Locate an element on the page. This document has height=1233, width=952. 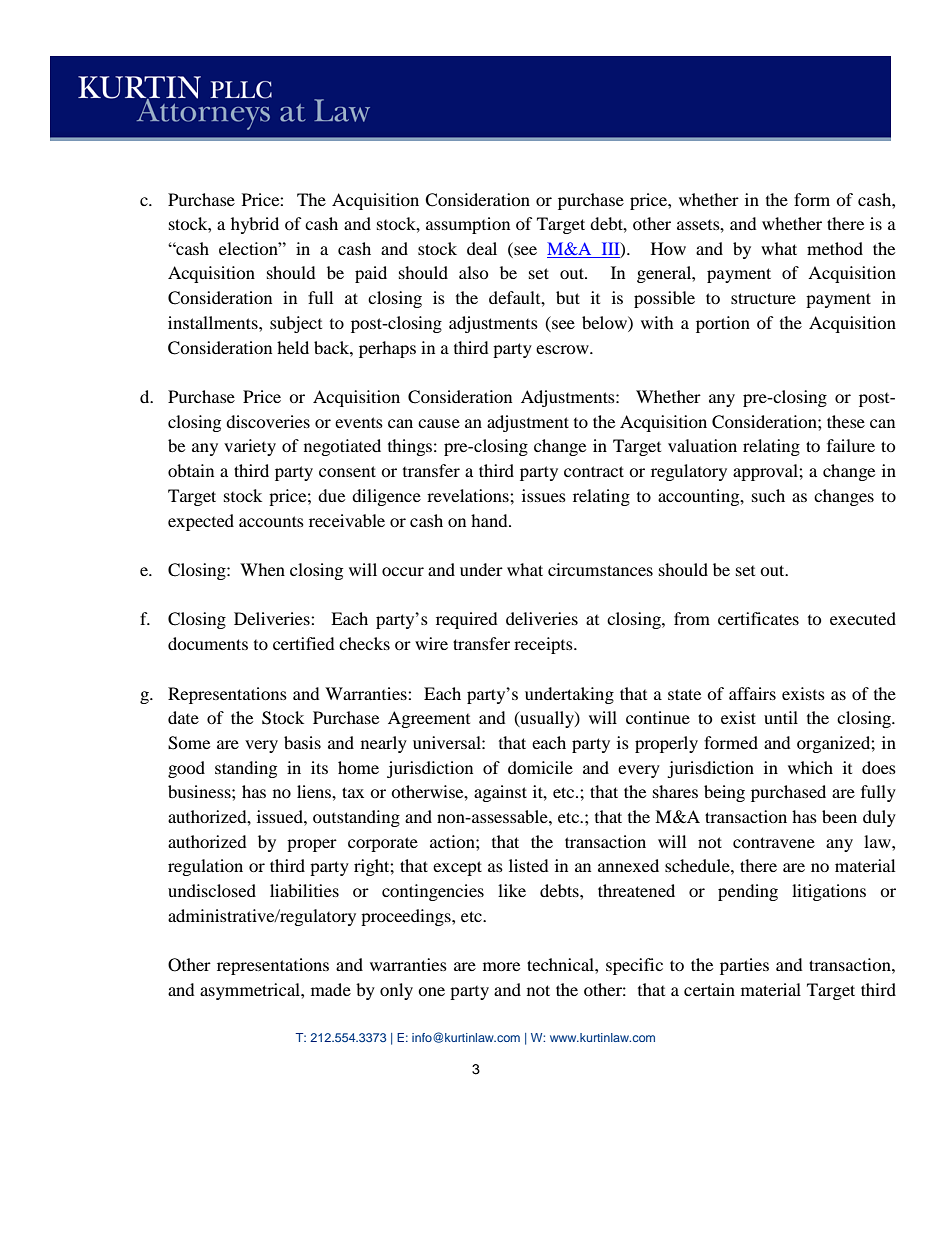
deal is located at coordinates (482, 248).
